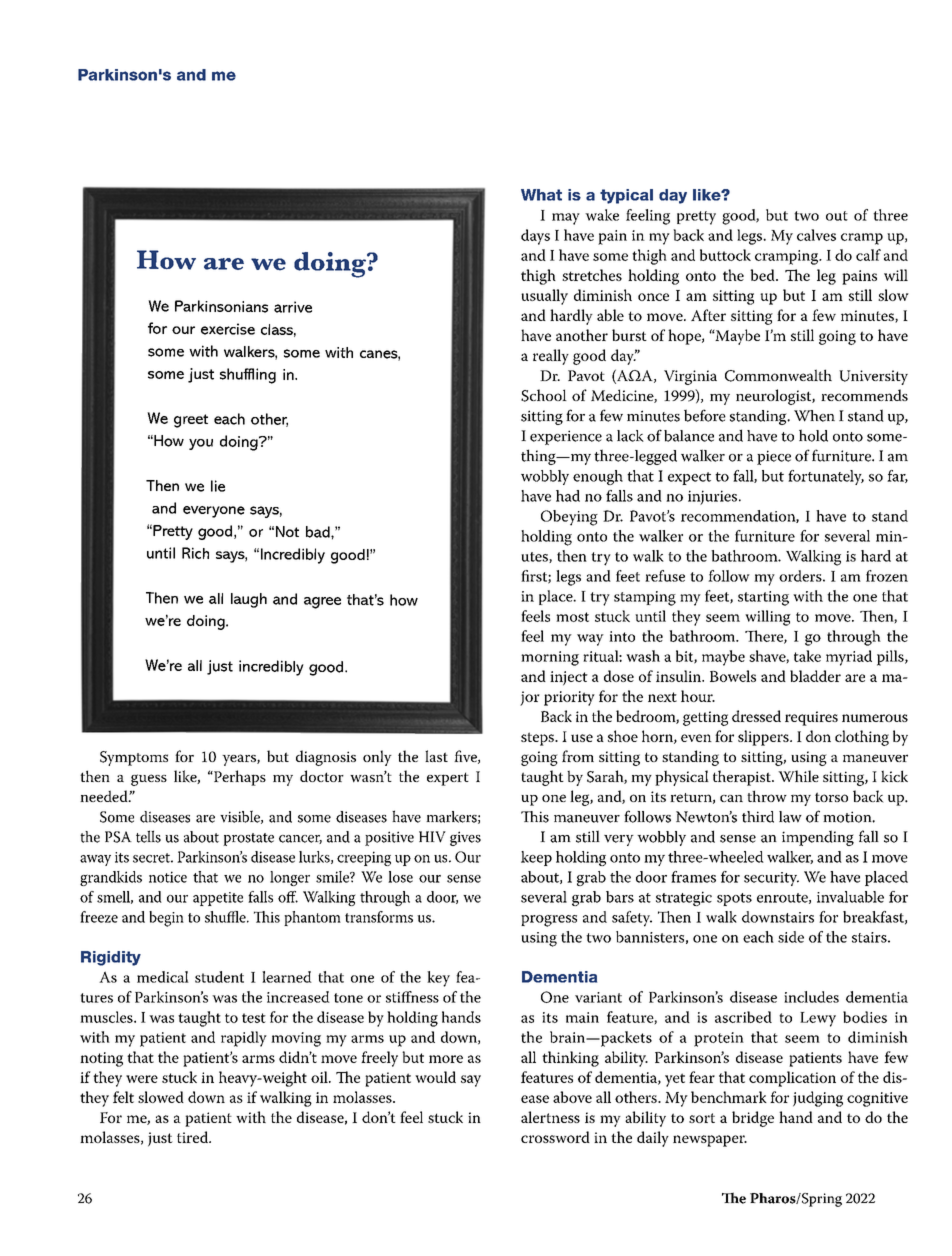  Describe the element at coordinates (550, 1117) in the document. I see `alertness` at that location.
